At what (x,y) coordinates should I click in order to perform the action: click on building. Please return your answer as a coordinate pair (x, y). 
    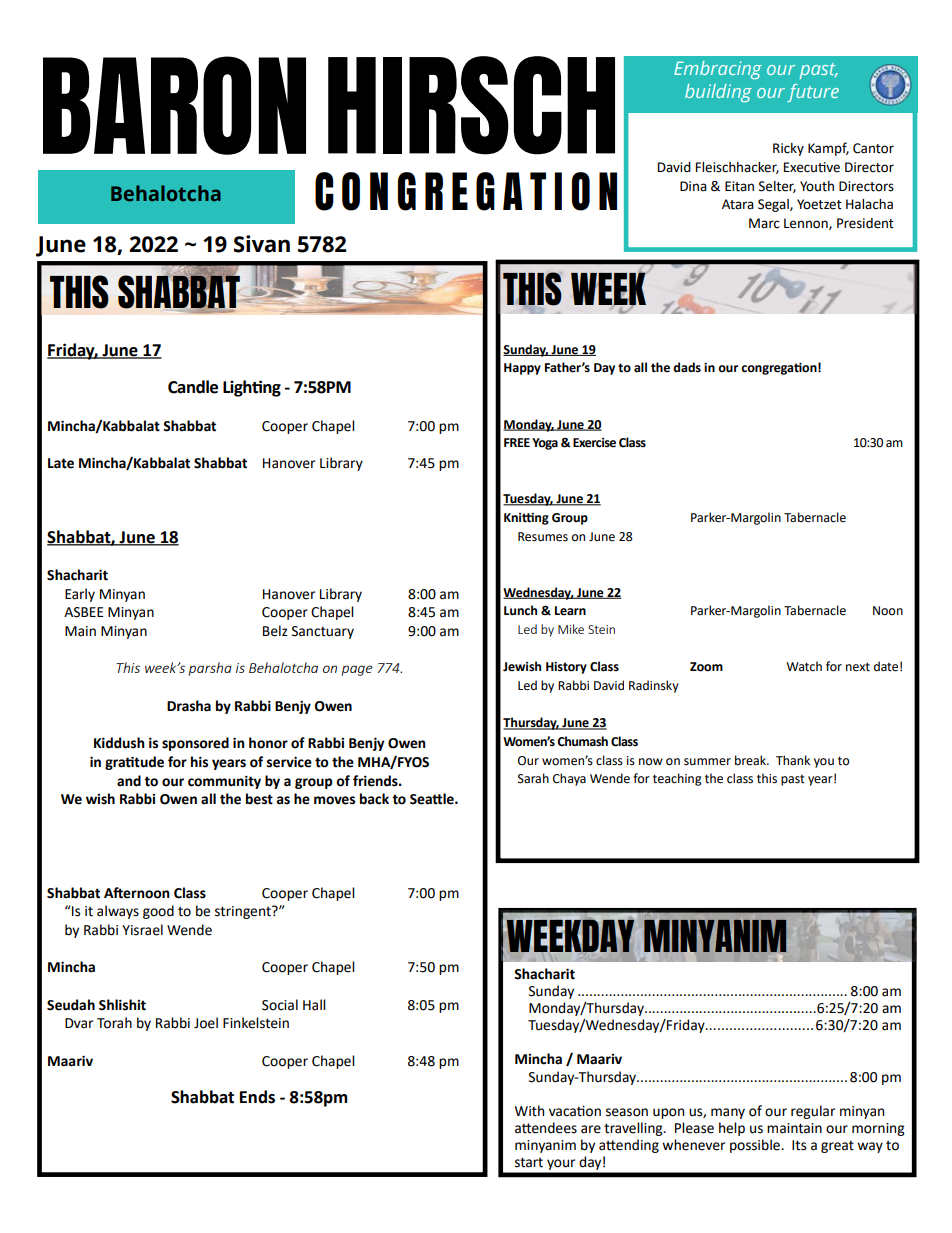
    Looking at the image, I should click on (718, 93).
